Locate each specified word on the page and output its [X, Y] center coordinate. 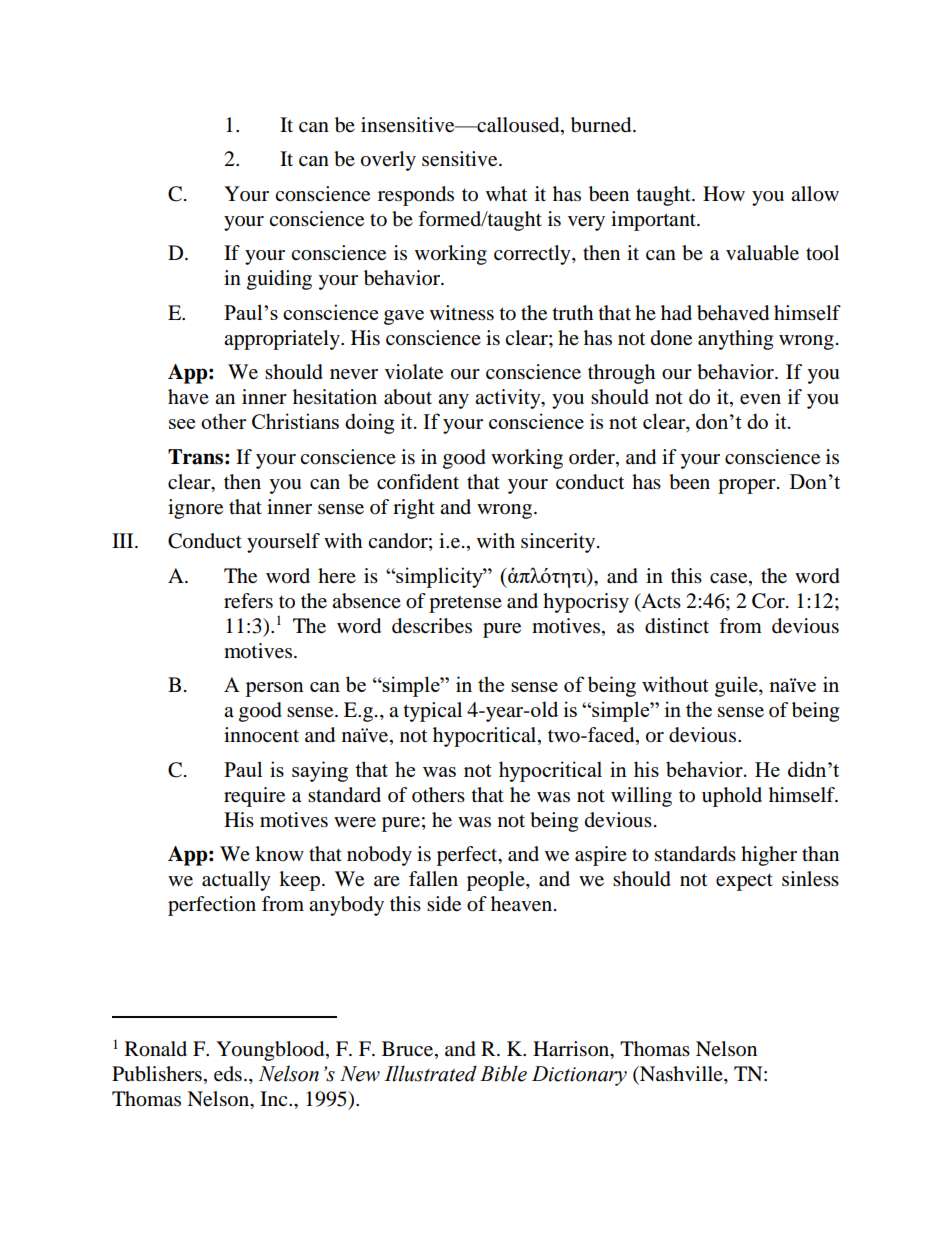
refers [248, 601]
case [730, 578]
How [724, 194]
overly [388, 161]
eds [228, 1074]
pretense [465, 604]
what [506, 194]
